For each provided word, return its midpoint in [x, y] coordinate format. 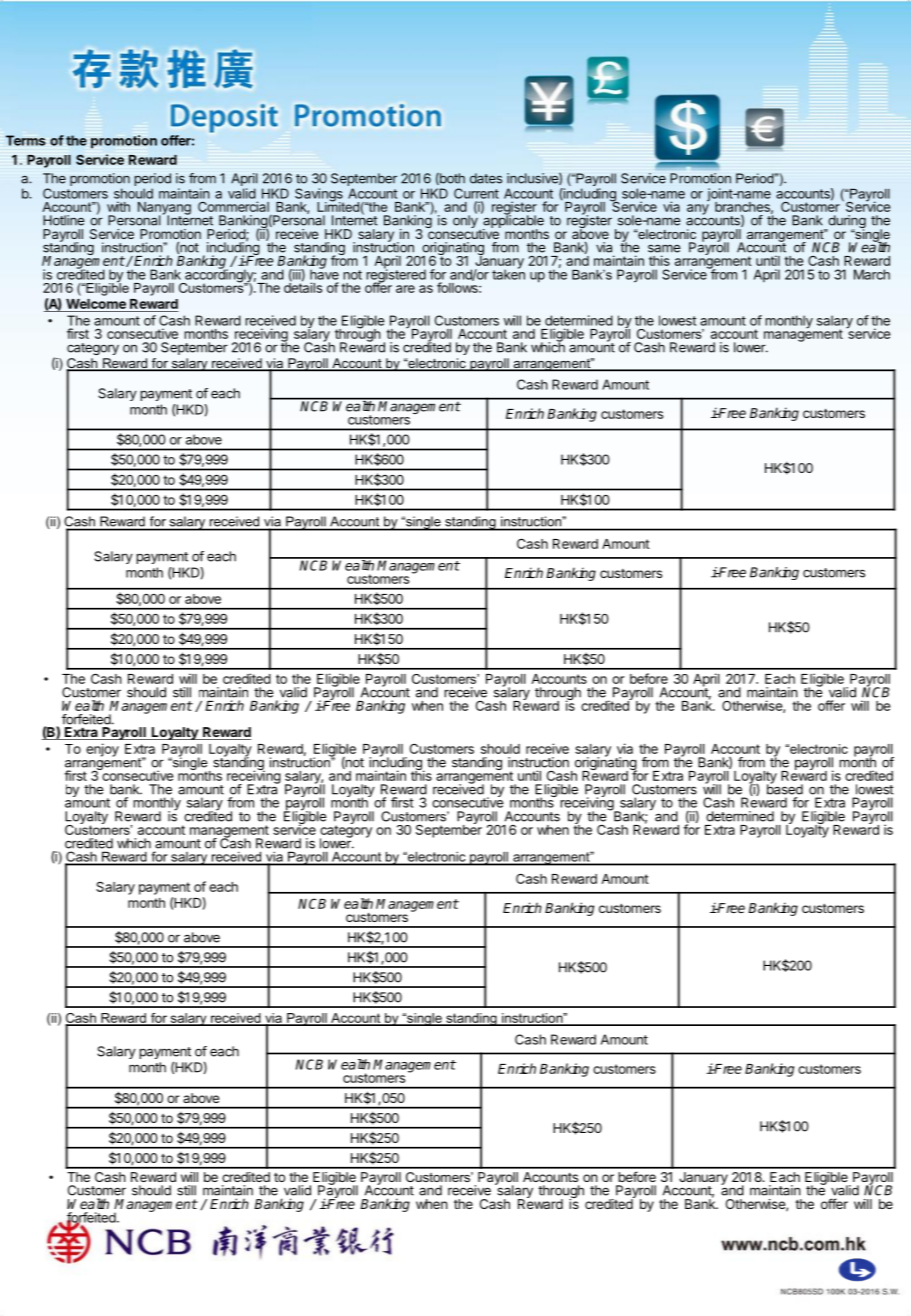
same [664, 249]
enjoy [102, 750]
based [785, 788]
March [872, 274]
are [405, 289]
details [303, 287]
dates [486, 178]
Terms [26, 140]
